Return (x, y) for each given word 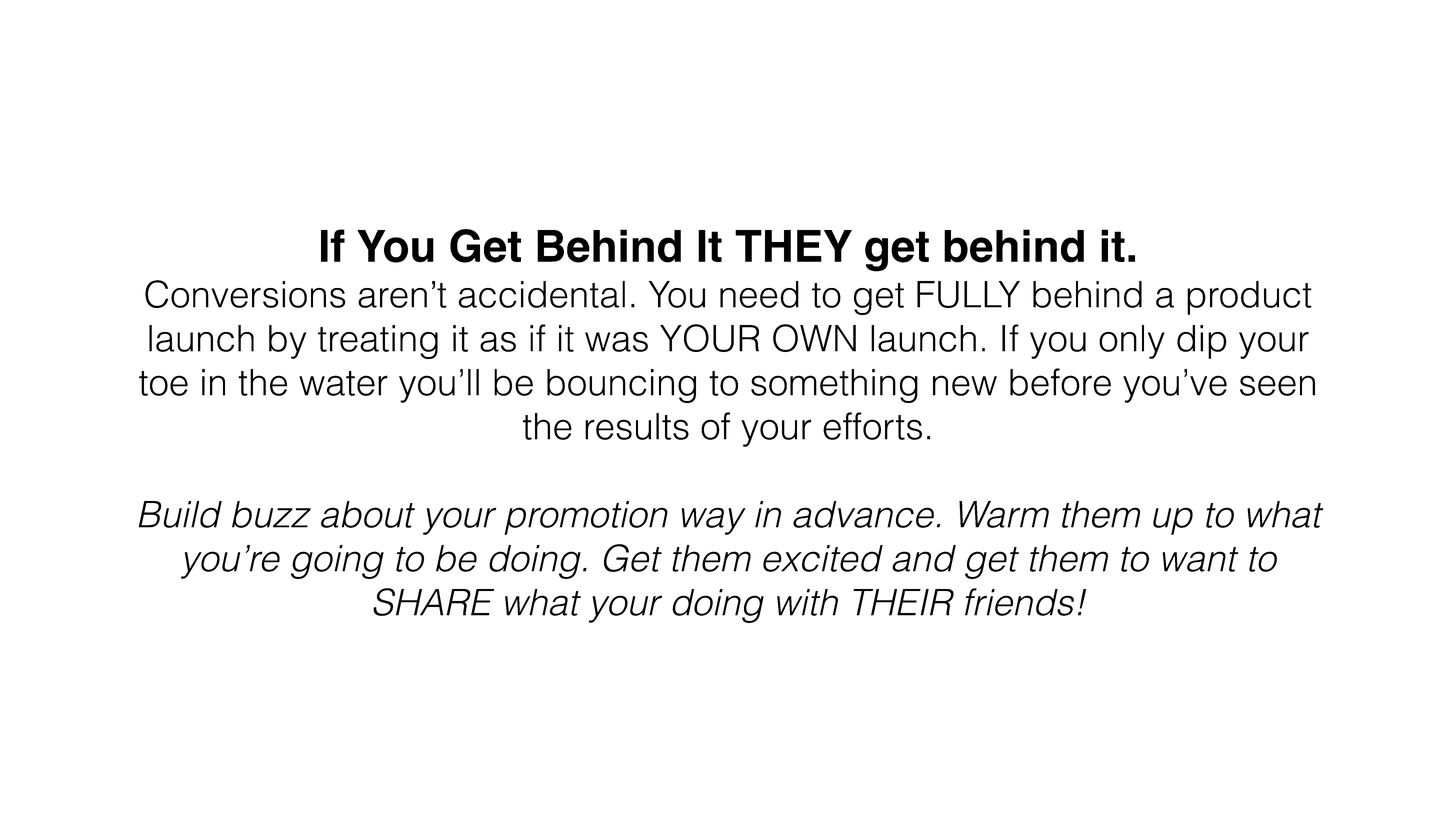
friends (1019, 602)
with (807, 602)
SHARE (433, 602)
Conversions (245, 294)
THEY (793, 246)
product (1249, 298)
